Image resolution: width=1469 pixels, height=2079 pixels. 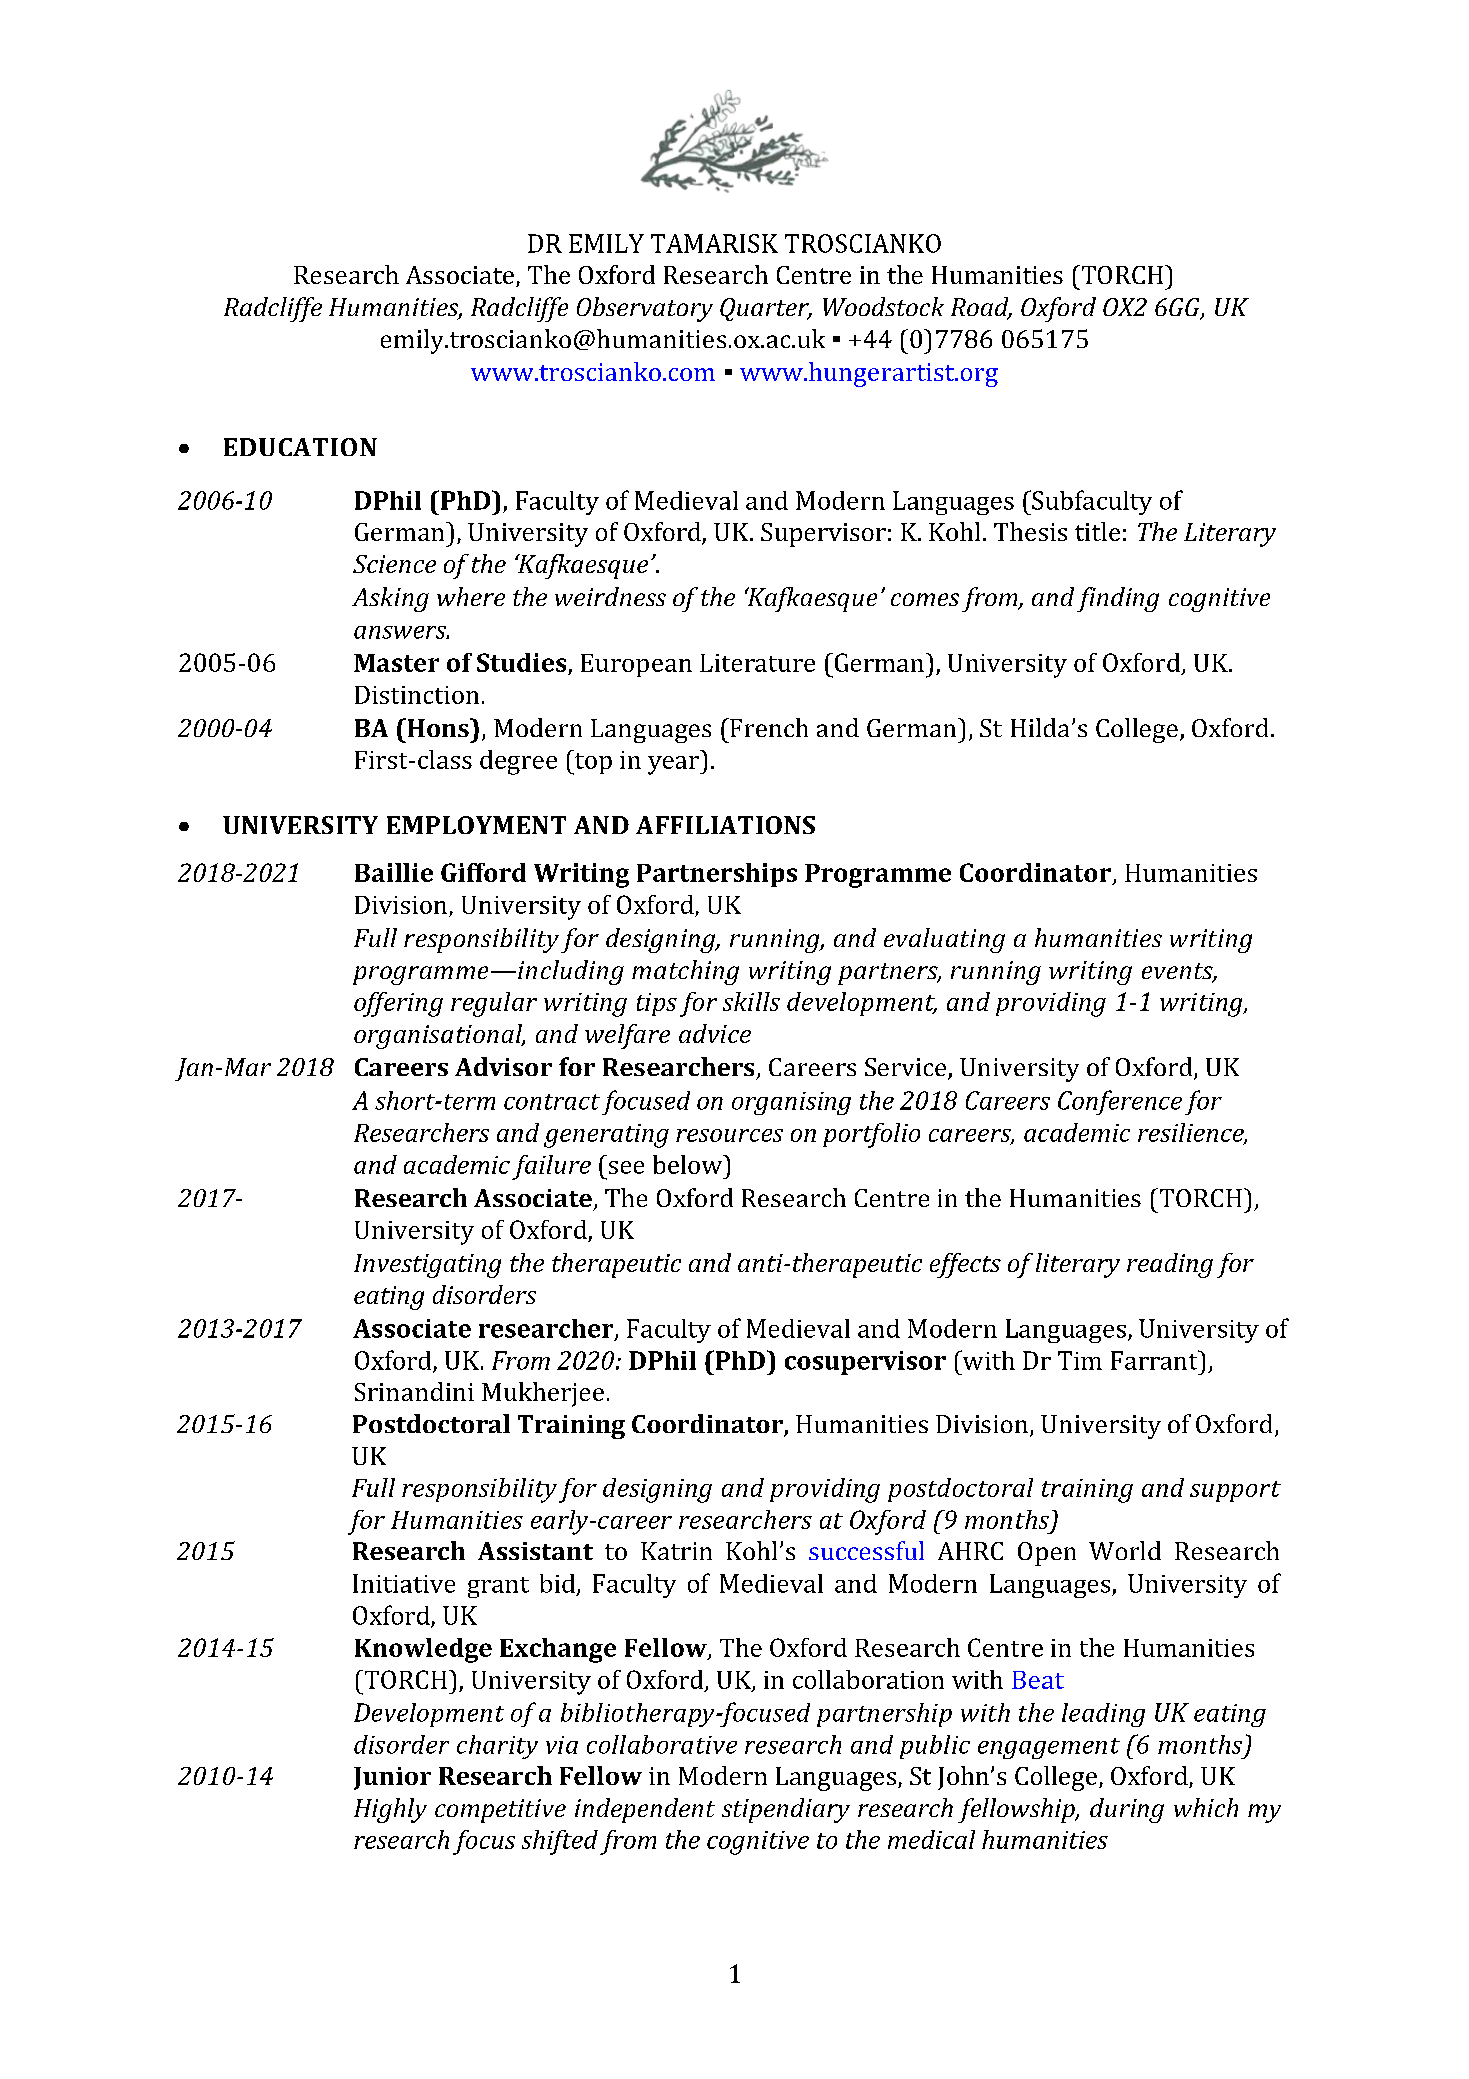 I want to click on Quarter, so click(x=765, y=309).
